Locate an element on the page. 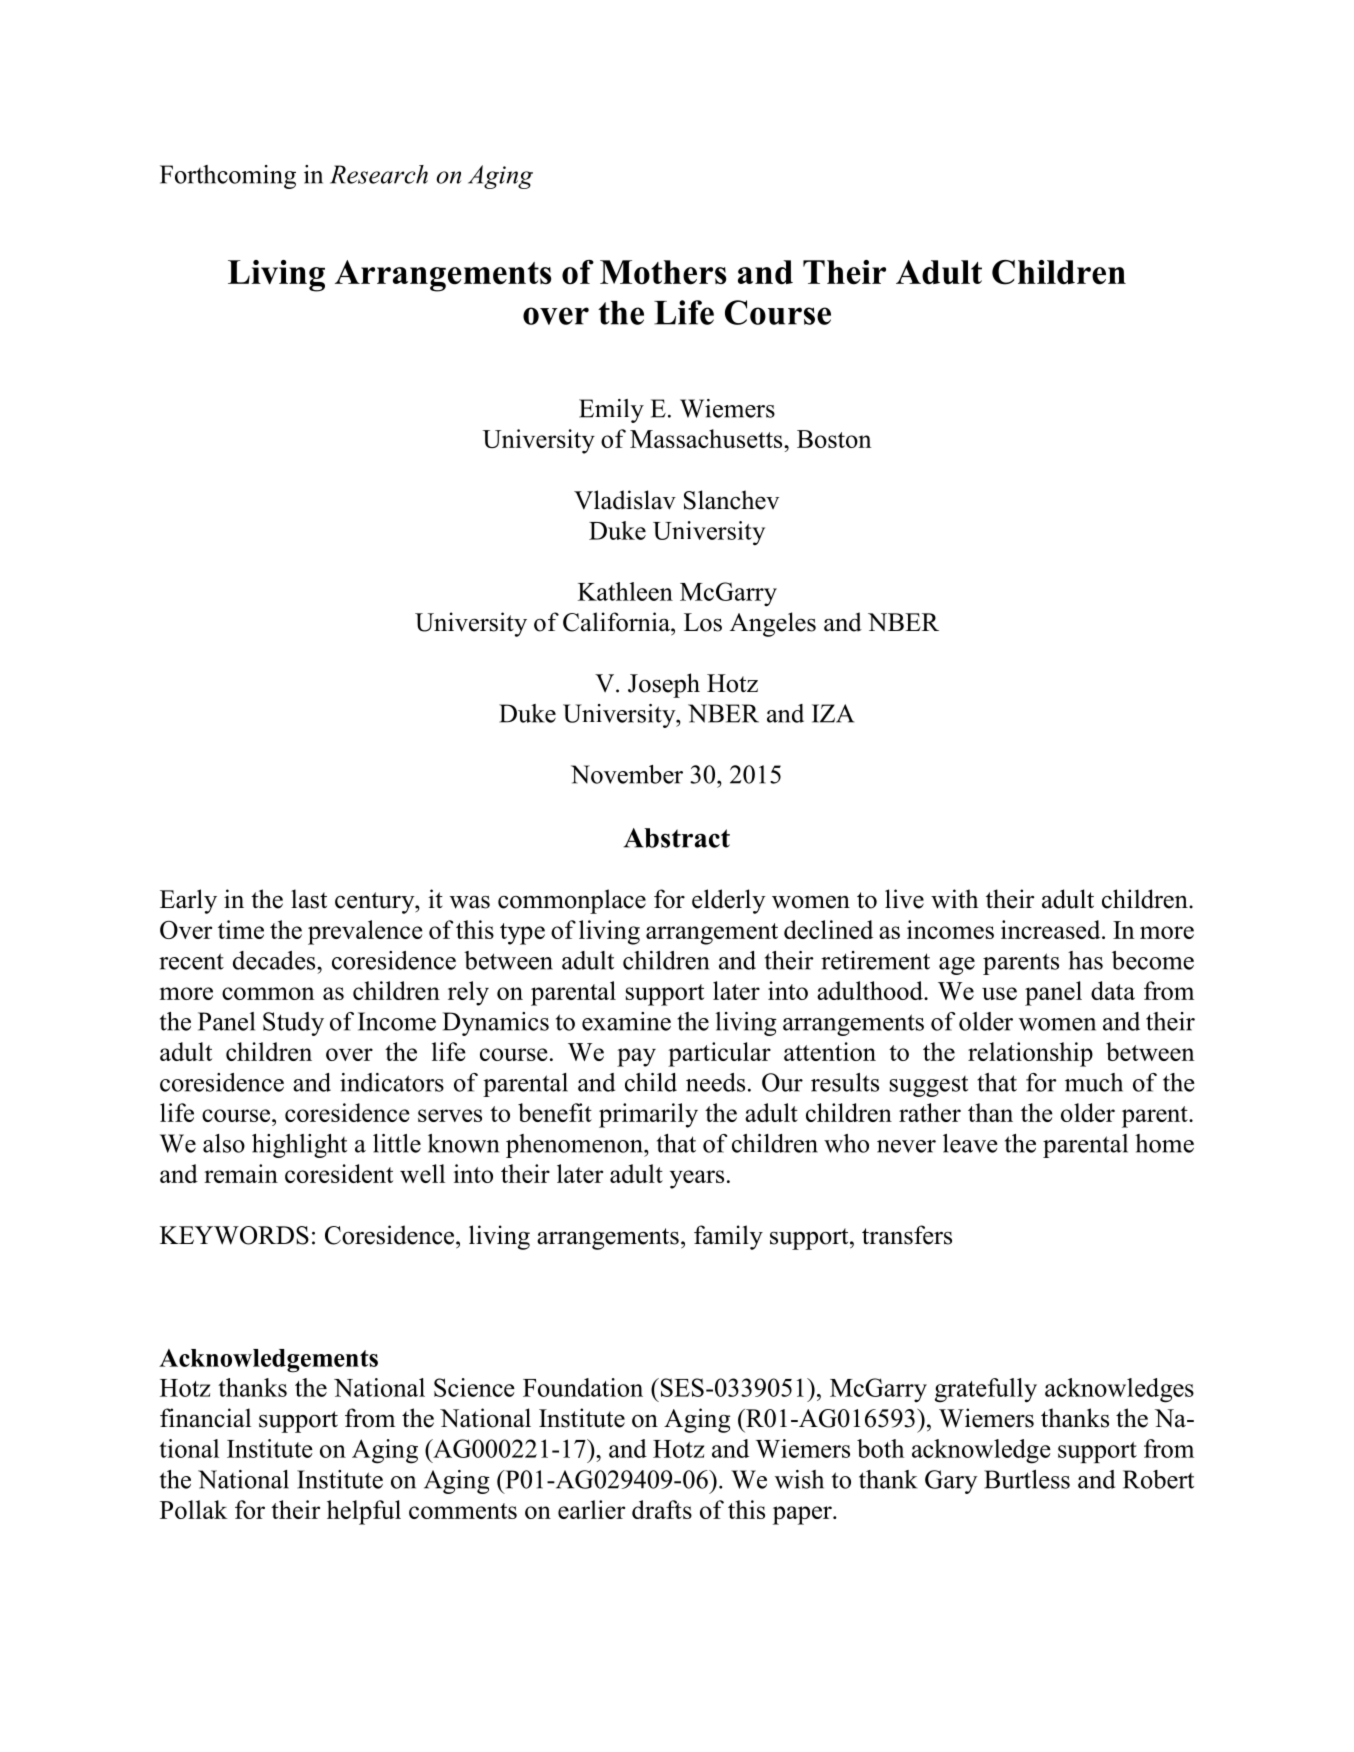 The width and height of the page is (1354, 1752). Boston is located at coordinates (834, 439).
